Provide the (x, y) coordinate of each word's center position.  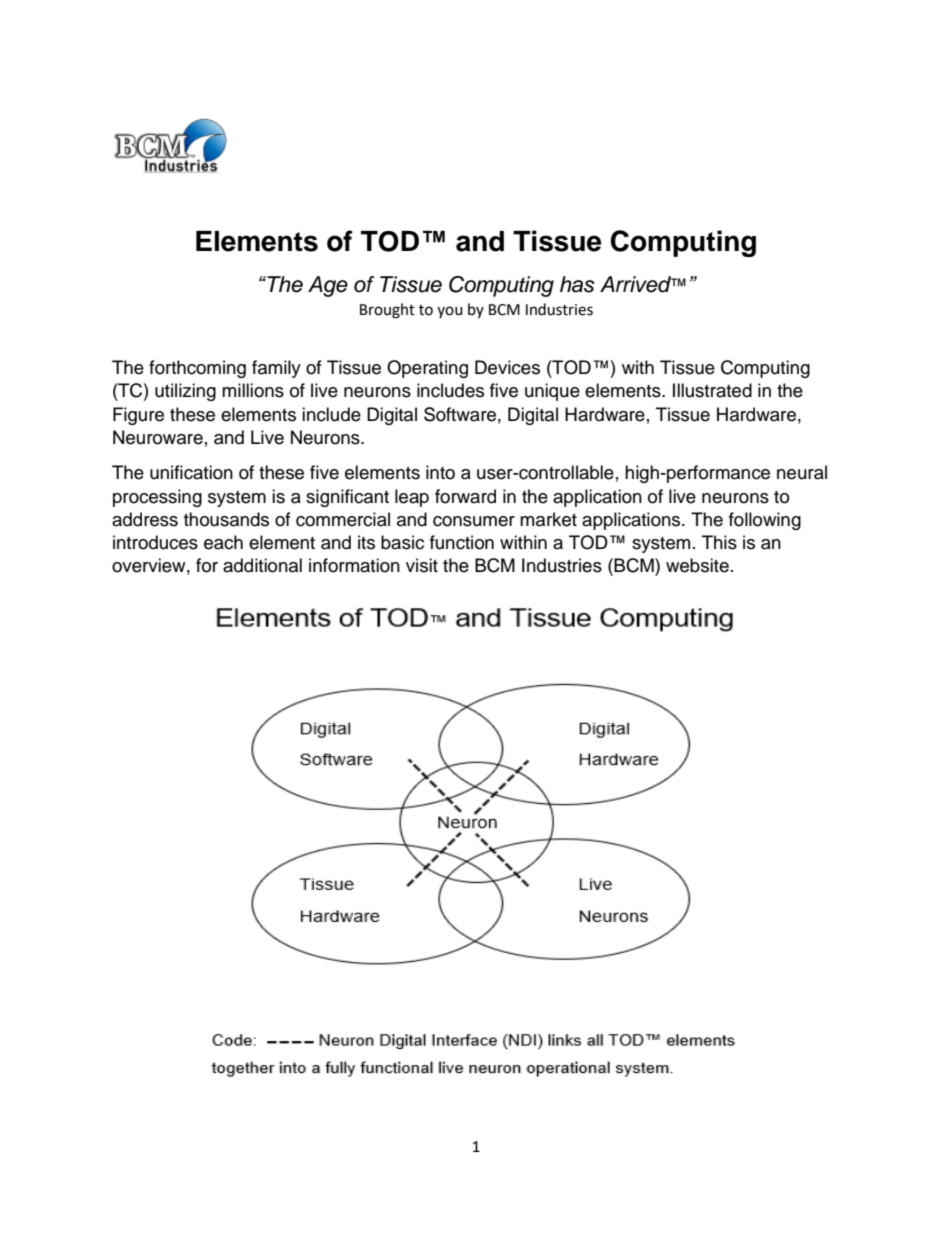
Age (328, 286)
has (577, 284)
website (697, 565)
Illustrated (712, 390)
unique (552, 392)
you (450, 312)
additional (262, 565)
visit (422, 565)
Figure (138, 416)
